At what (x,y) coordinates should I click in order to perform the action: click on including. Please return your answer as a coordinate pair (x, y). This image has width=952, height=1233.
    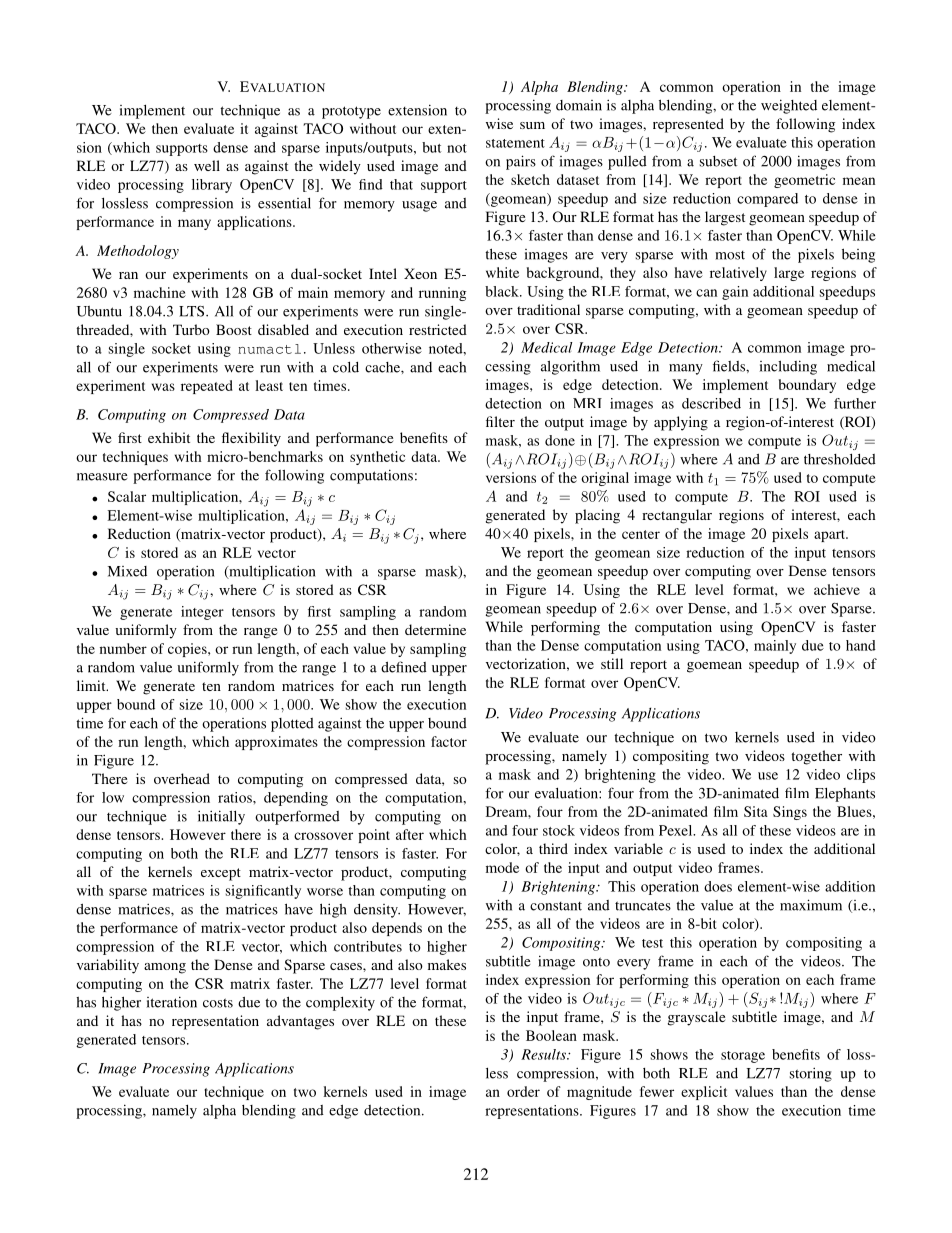
    Looking at the image, I should click on (788, 367).
